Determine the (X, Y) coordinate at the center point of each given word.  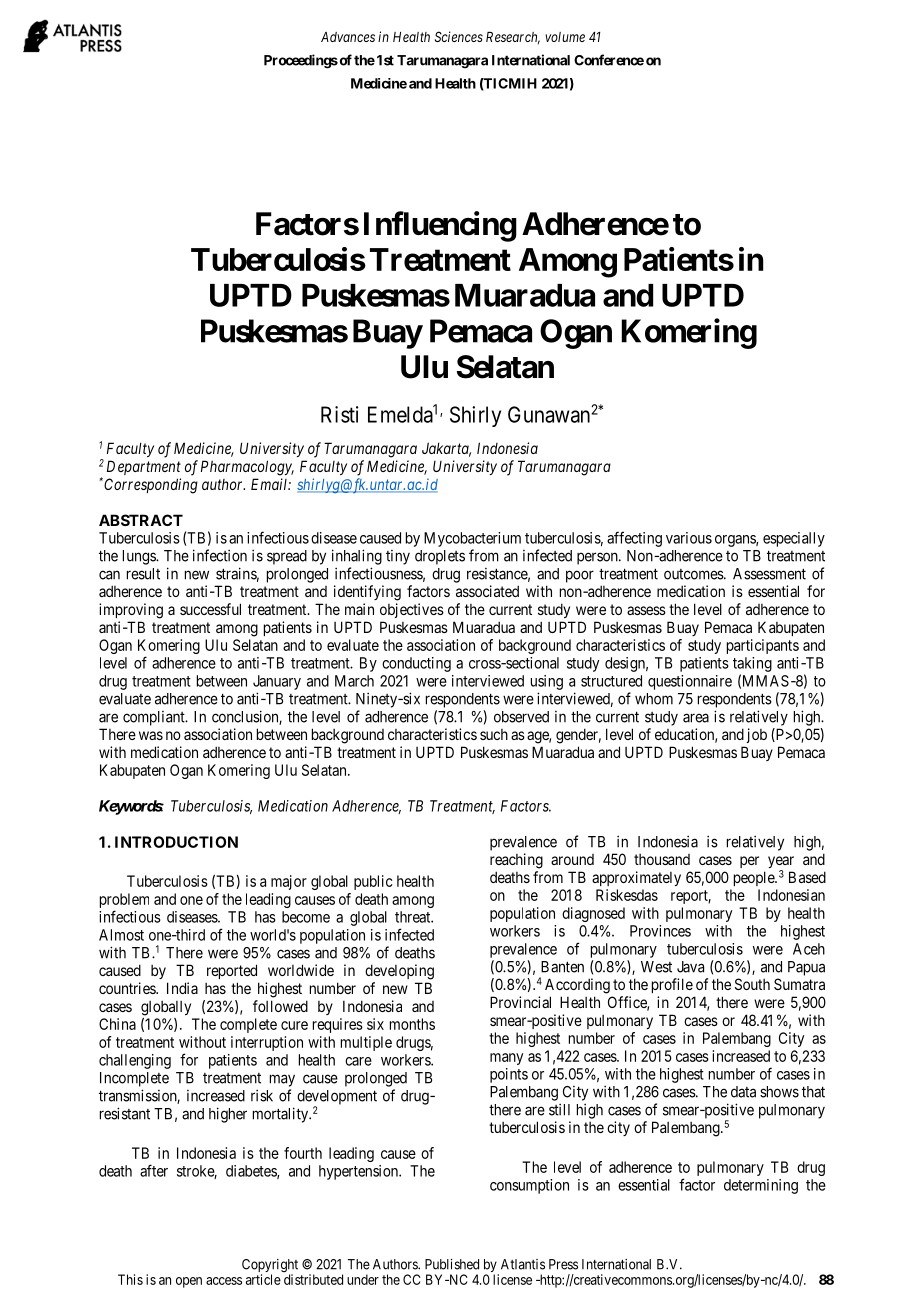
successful (210, 609)
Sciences (459, 36)
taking (752, 664)
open (189, 1282)
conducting (416, 664)
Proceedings (301, 61)
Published (452, 1264)
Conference (609, 60)
